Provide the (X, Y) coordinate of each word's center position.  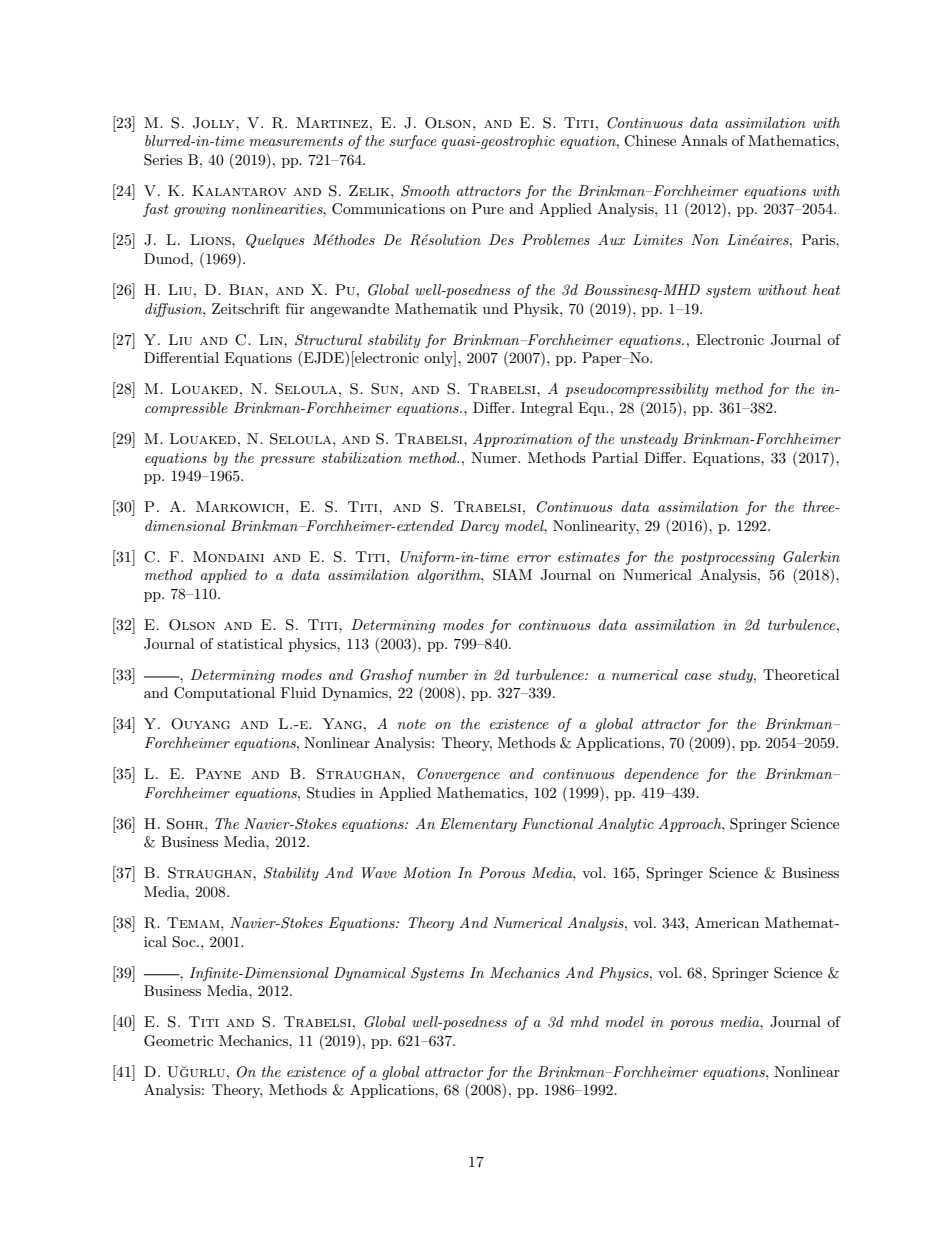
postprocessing (727, 558)
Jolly (215, 123)
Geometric (178, 1041)
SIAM (512, 575)
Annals (704, 140)
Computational (224, 694)
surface (413, 142)
